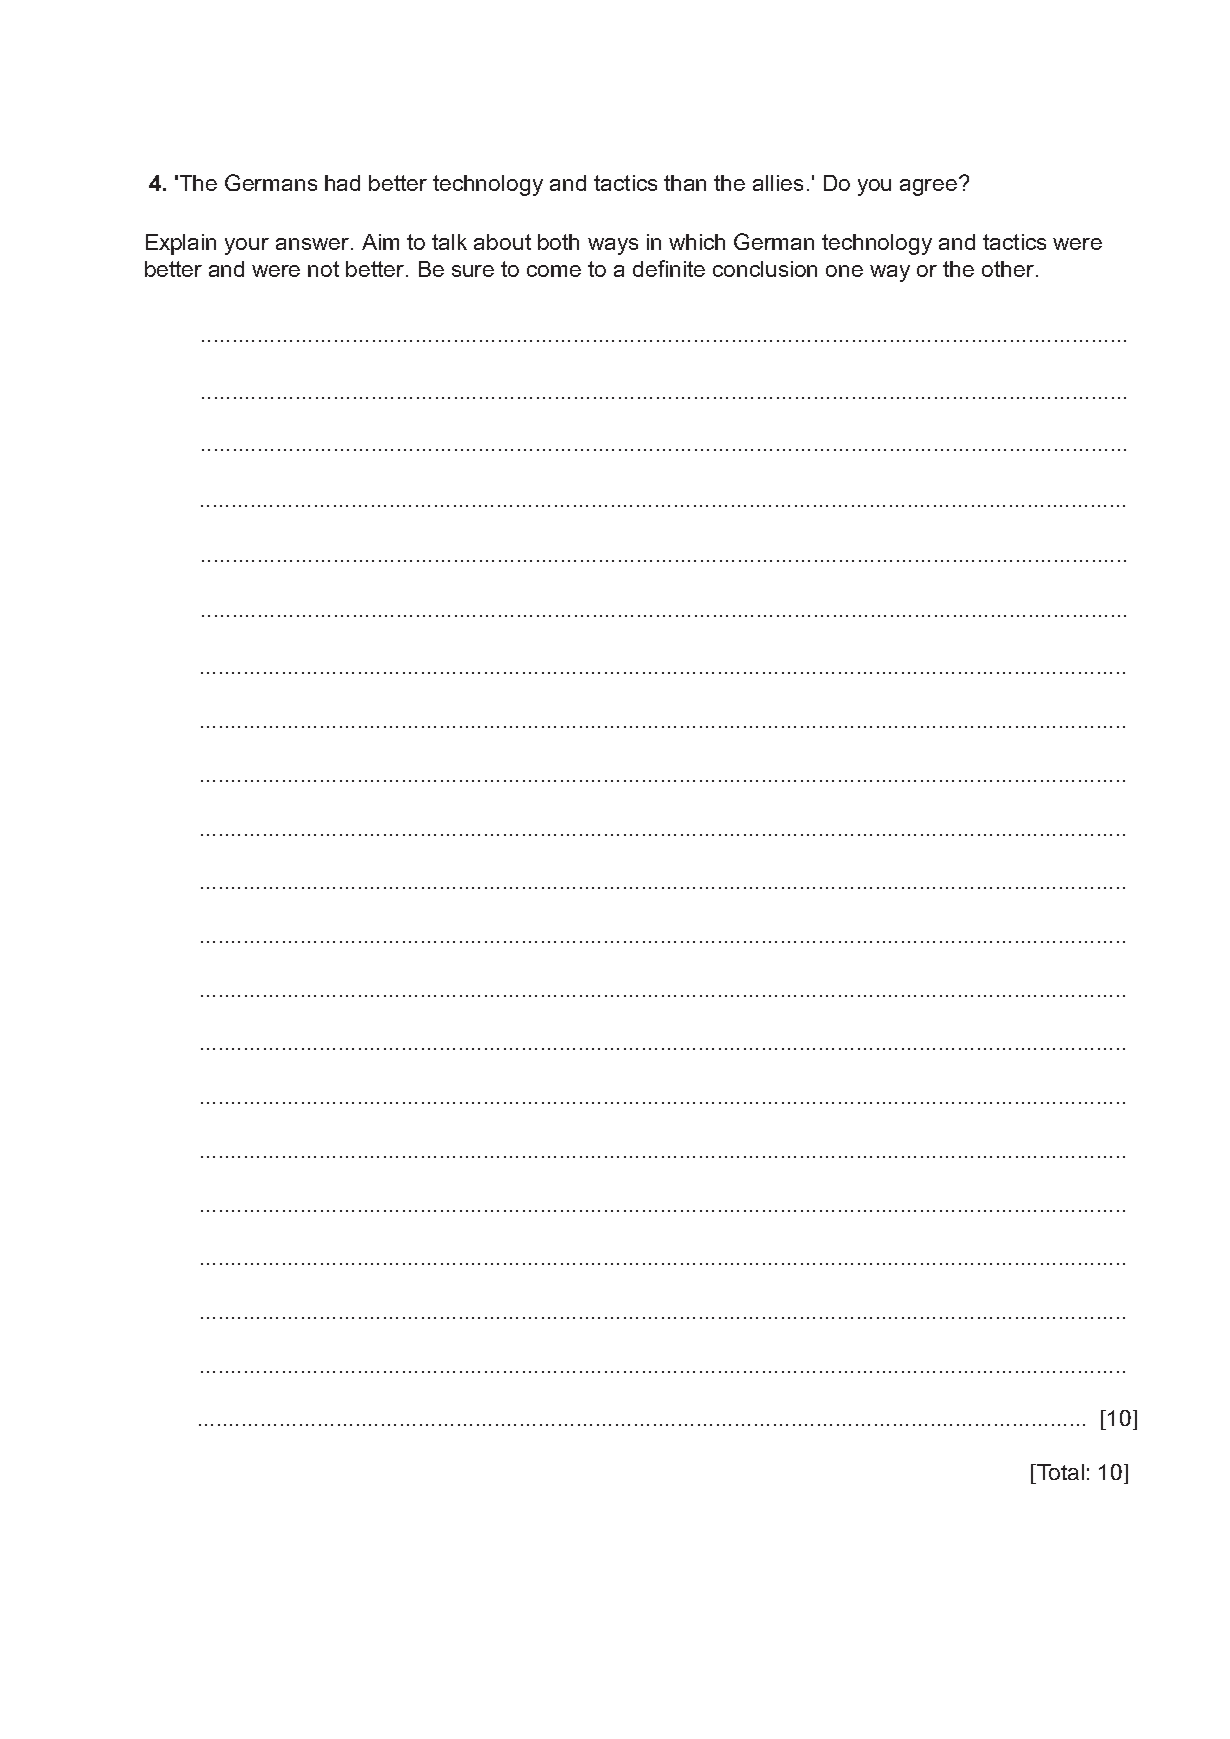  Describe the element at coordinates (314, 244) in the screenshot. I see `answer` at that location.
